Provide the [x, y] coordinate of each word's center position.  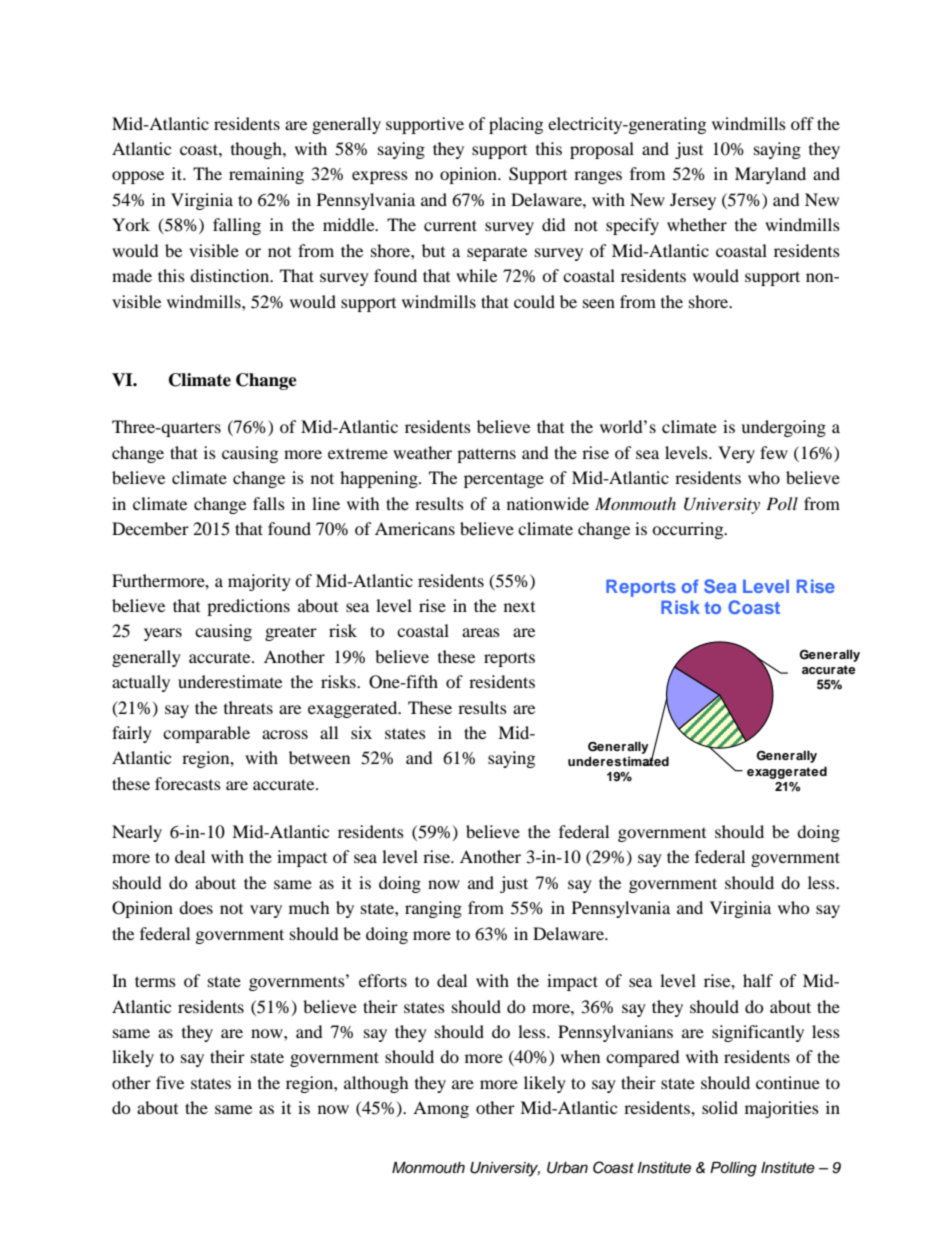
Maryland [770, 175]
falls [269, 503]
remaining [266, 175]
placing [516, 125]
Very [736, 454]
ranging [433, 909]
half [758, 980]
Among [441, 1109]
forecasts [188, 783]
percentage [504, 481]
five [170, 1082]
